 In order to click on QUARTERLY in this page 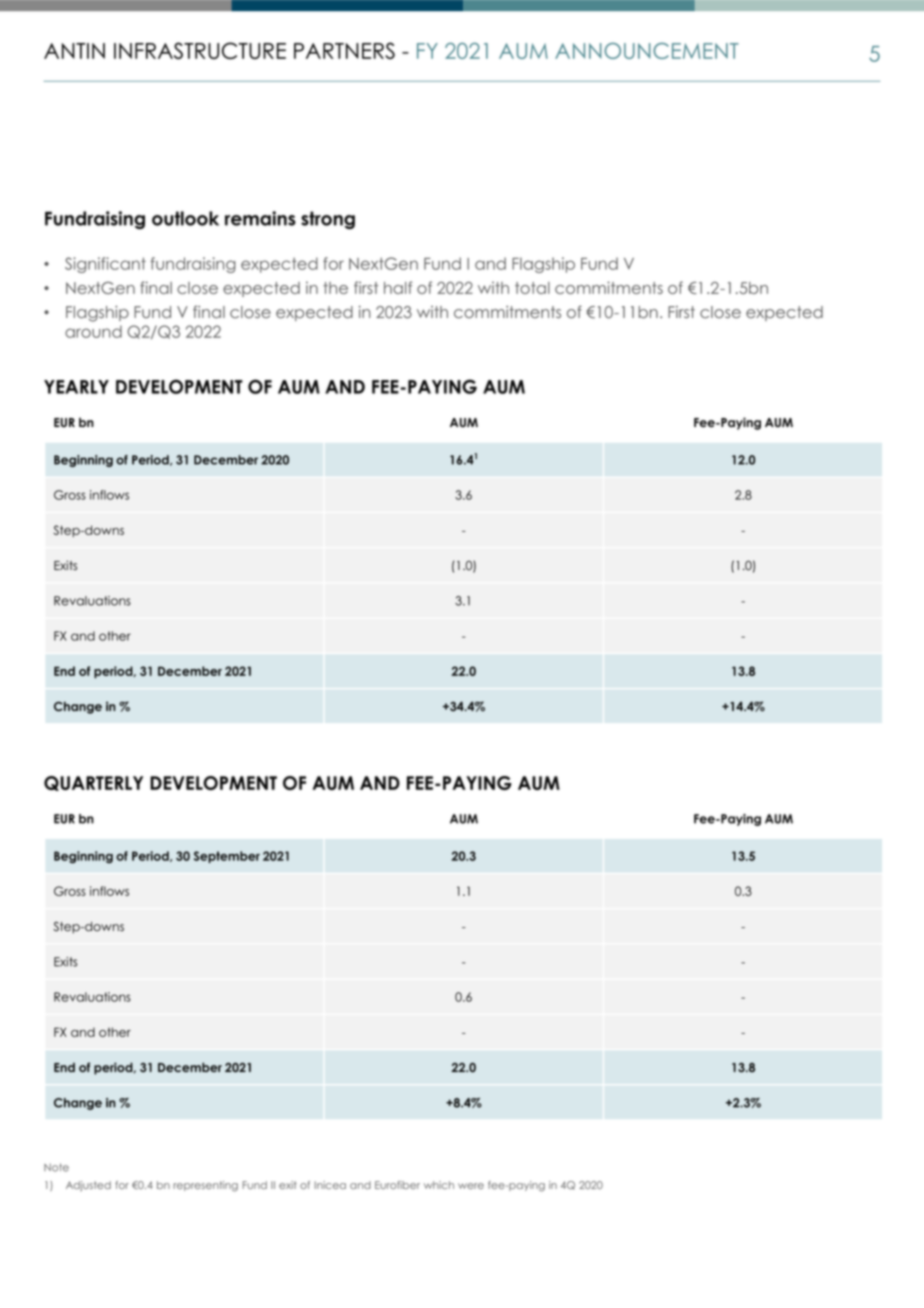, I will do `click(93, 783)`.
